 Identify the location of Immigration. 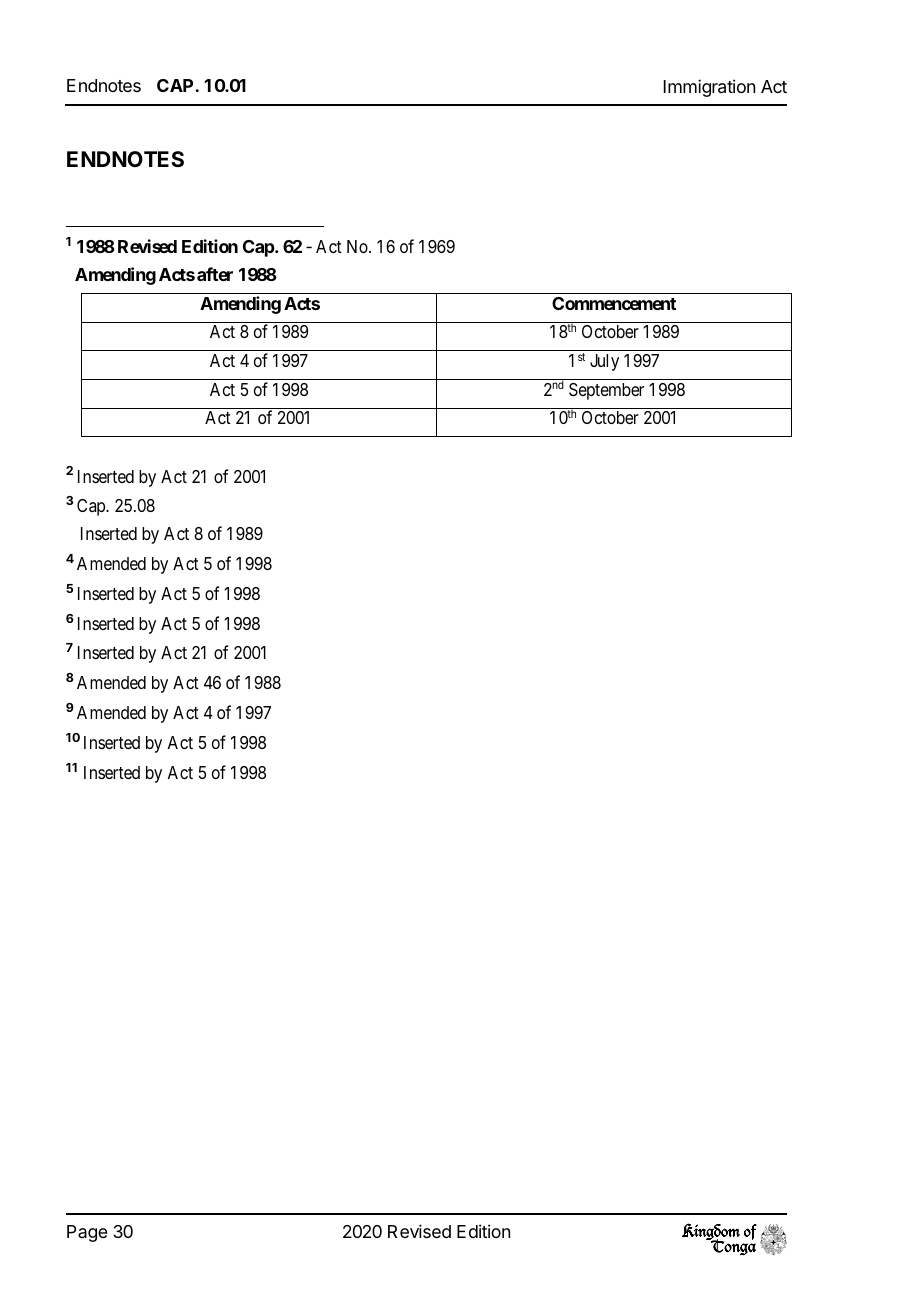
(709, 88).
